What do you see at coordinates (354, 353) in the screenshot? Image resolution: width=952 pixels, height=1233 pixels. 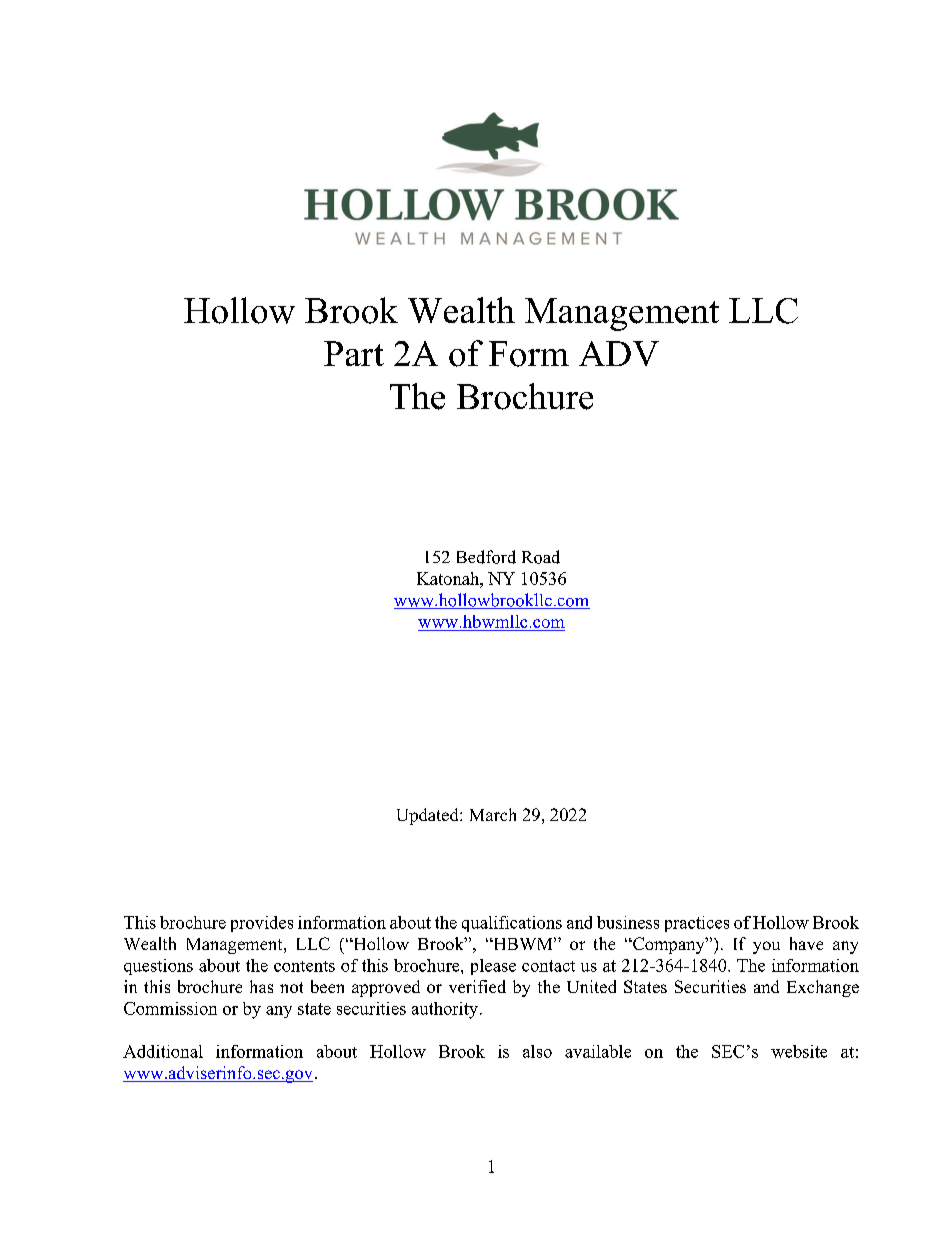 I see `Part` at bounding box center [354, 353].
